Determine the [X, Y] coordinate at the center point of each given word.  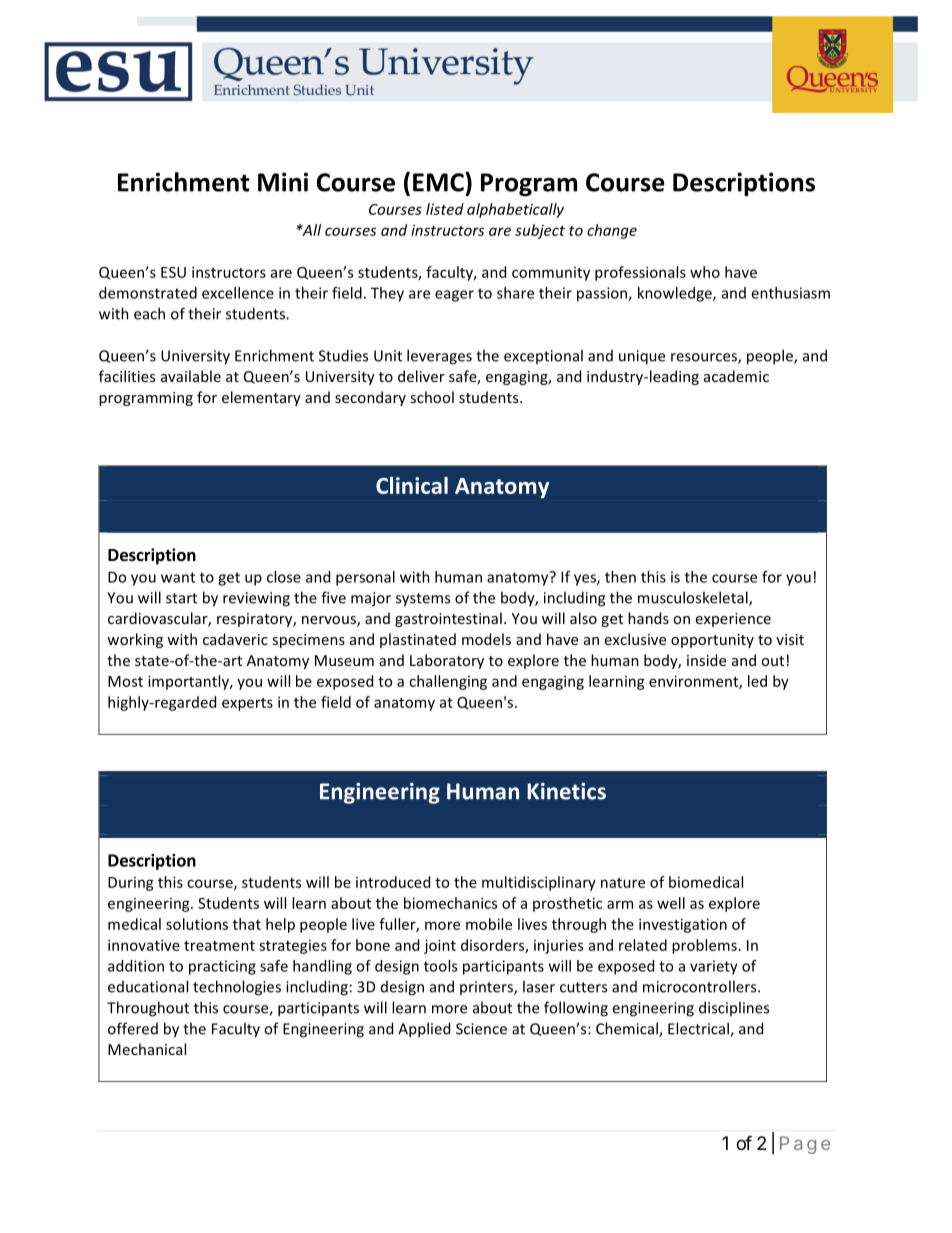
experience [733, 620]
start [181, 598]
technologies [237, 988]
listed [445, 209]
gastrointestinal [448, 619]
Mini [283, 182]
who [705, 272]
